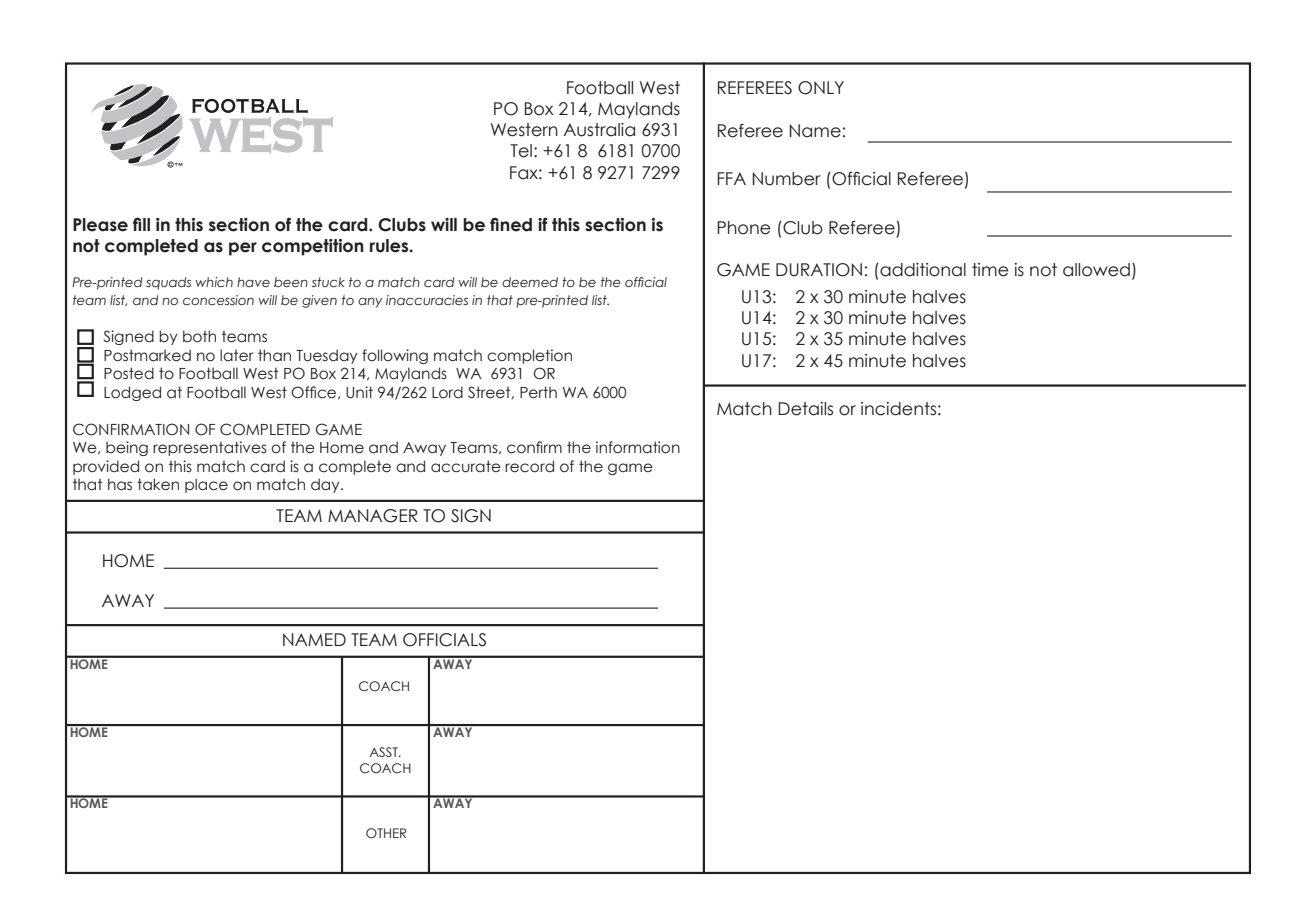  I want to click on OTHER, so click(386, 833).
